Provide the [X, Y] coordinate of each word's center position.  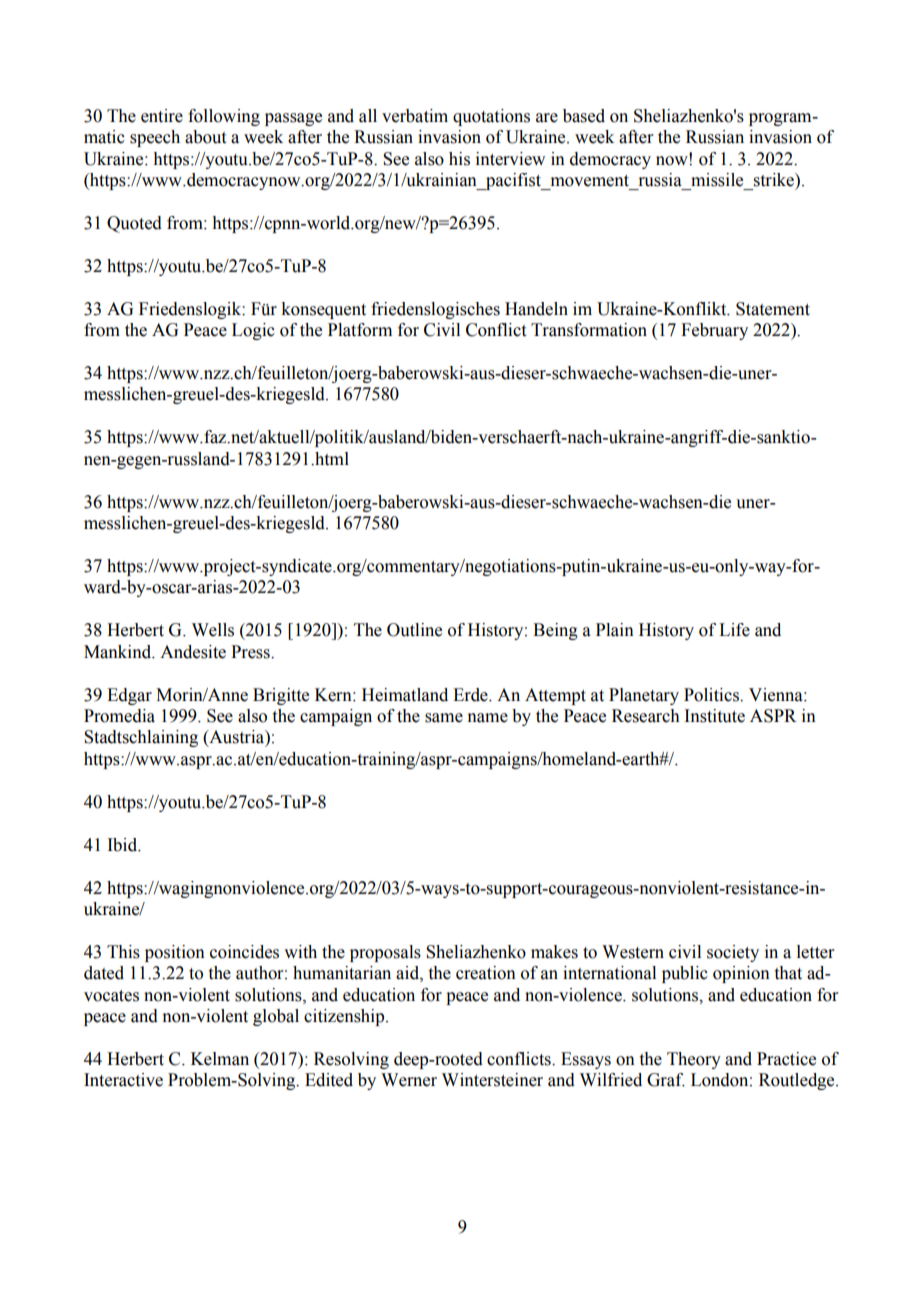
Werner [409, 1080]
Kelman [220, 1059]
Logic [253, 331]
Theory [694, 1060]
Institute [714, 716]
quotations [491, 117]
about [205, 137]
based [584, 116]
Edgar [129, 696]
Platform [360, 330]
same [444, 718]
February [714, 331]
